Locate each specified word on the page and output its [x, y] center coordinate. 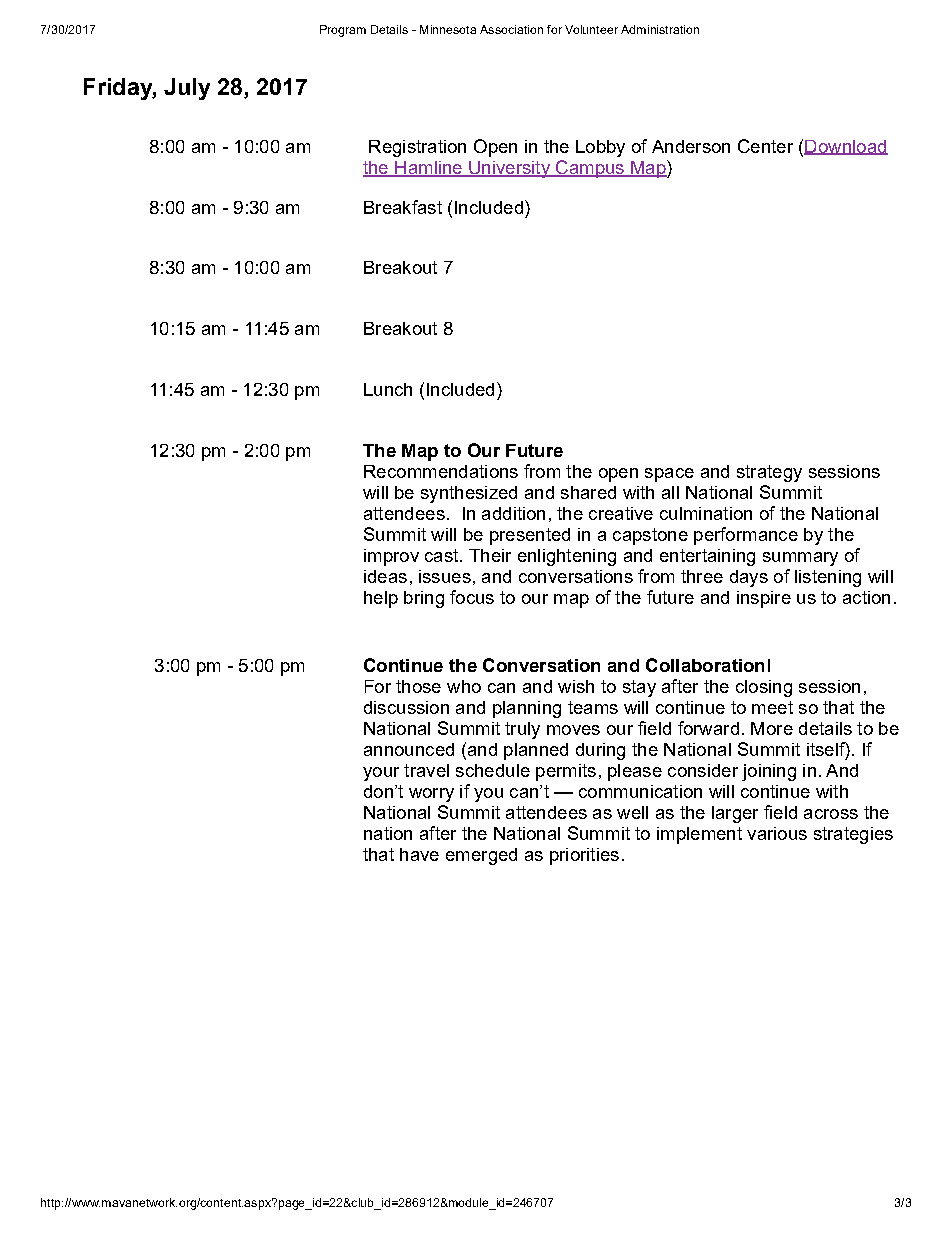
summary [800, 559]
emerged [481, 856]
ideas [385, 576]
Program [343, 31]
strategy [769, 473]
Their [490, 555]
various [777, 833]
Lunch [388, 389]
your [381, 774]
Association [511, 29]
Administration [660, 29]
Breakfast [403, 207]
